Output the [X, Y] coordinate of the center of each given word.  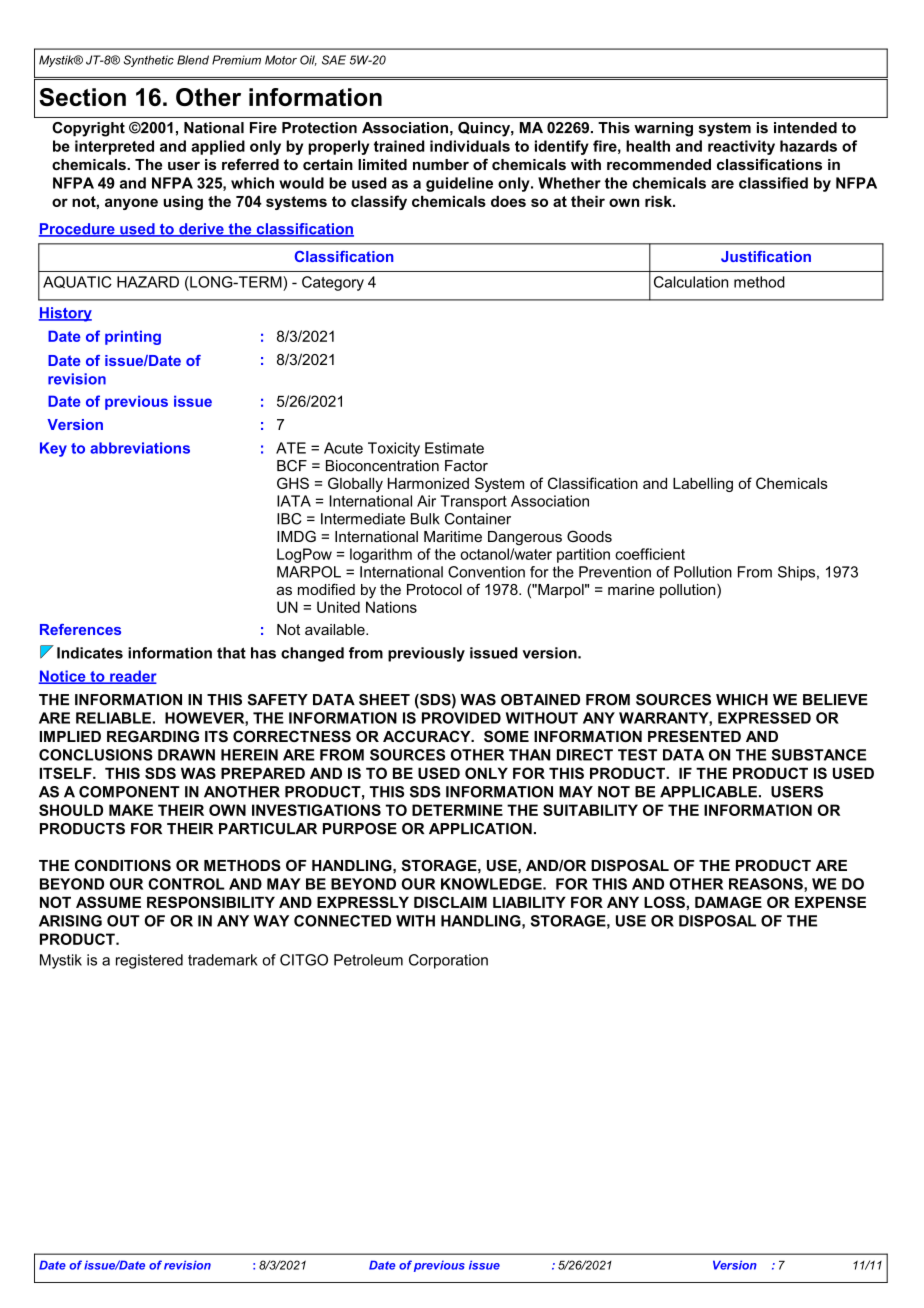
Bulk [425, 519]
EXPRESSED [764, 718]
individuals [470, 146]
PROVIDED [461, 718]
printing [133, 337]
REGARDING [153, 736]
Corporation [448, 961]
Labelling [703, 485]
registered [149, 961]
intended [805, 128]
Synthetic [149, 61]
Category [333, 283]
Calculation [691, 282]
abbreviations [140, 448]
